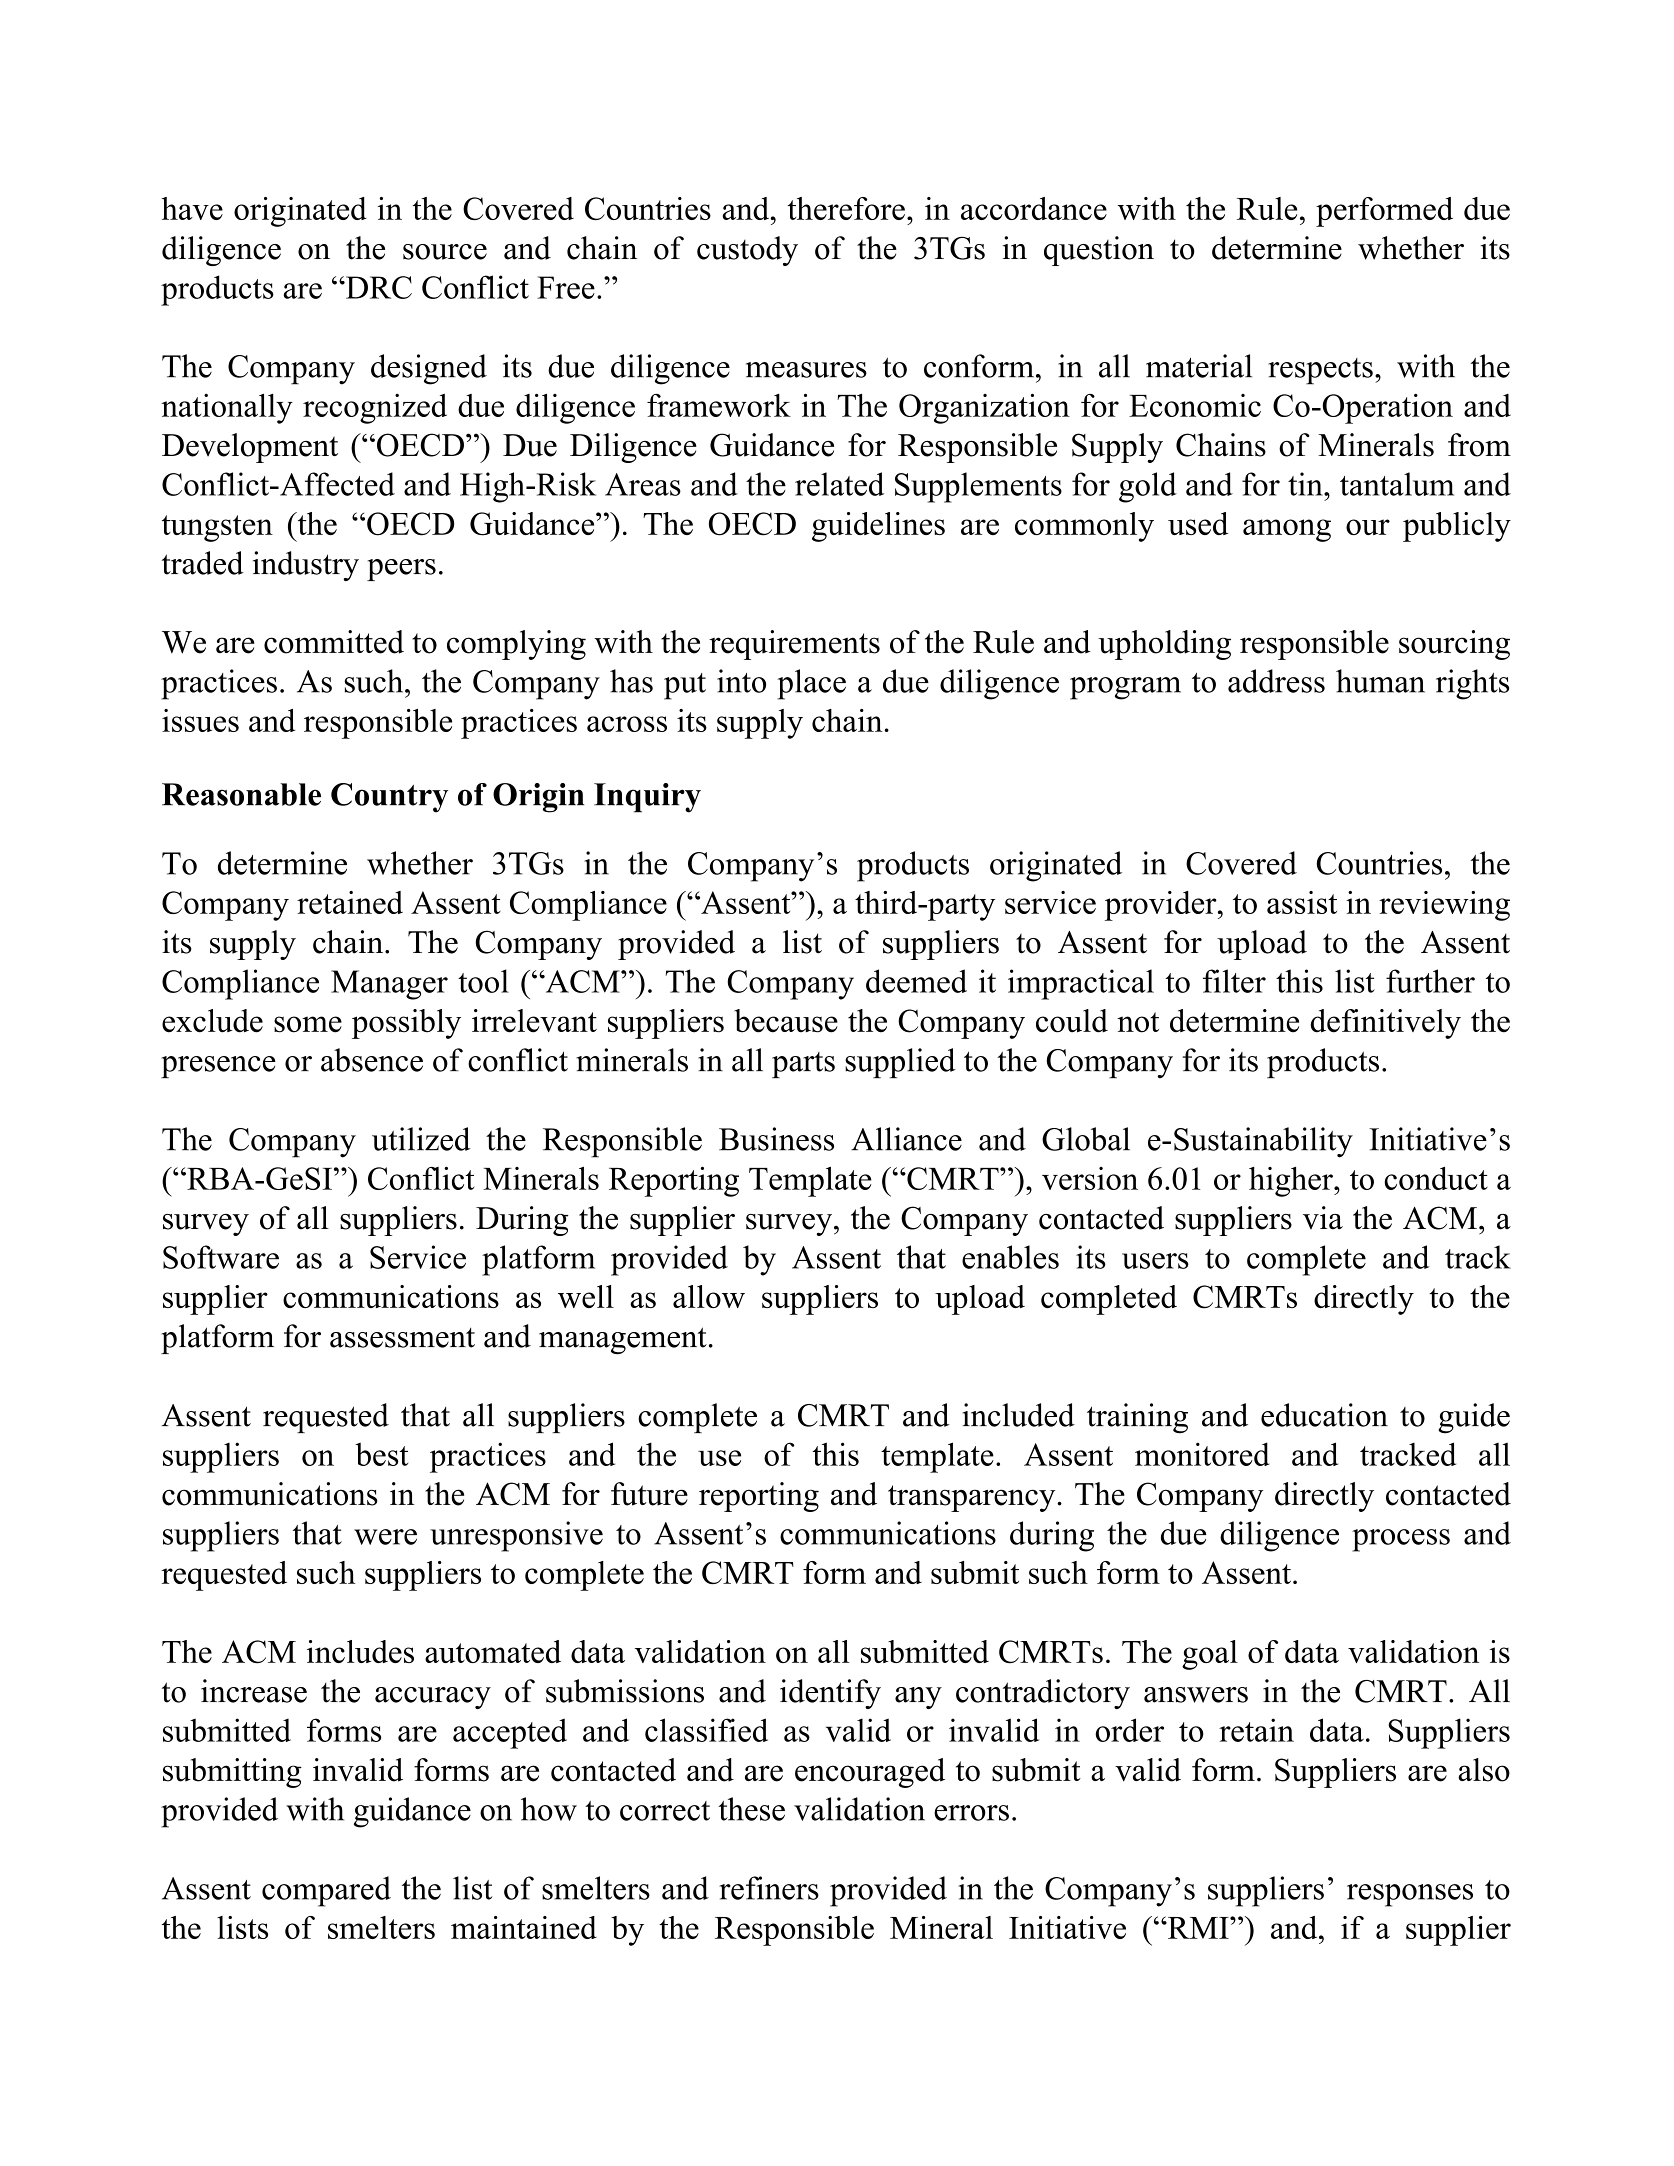 The width and height of the screenshot is (1674, 2166). I want to click on DRC, so click(378, 287).
